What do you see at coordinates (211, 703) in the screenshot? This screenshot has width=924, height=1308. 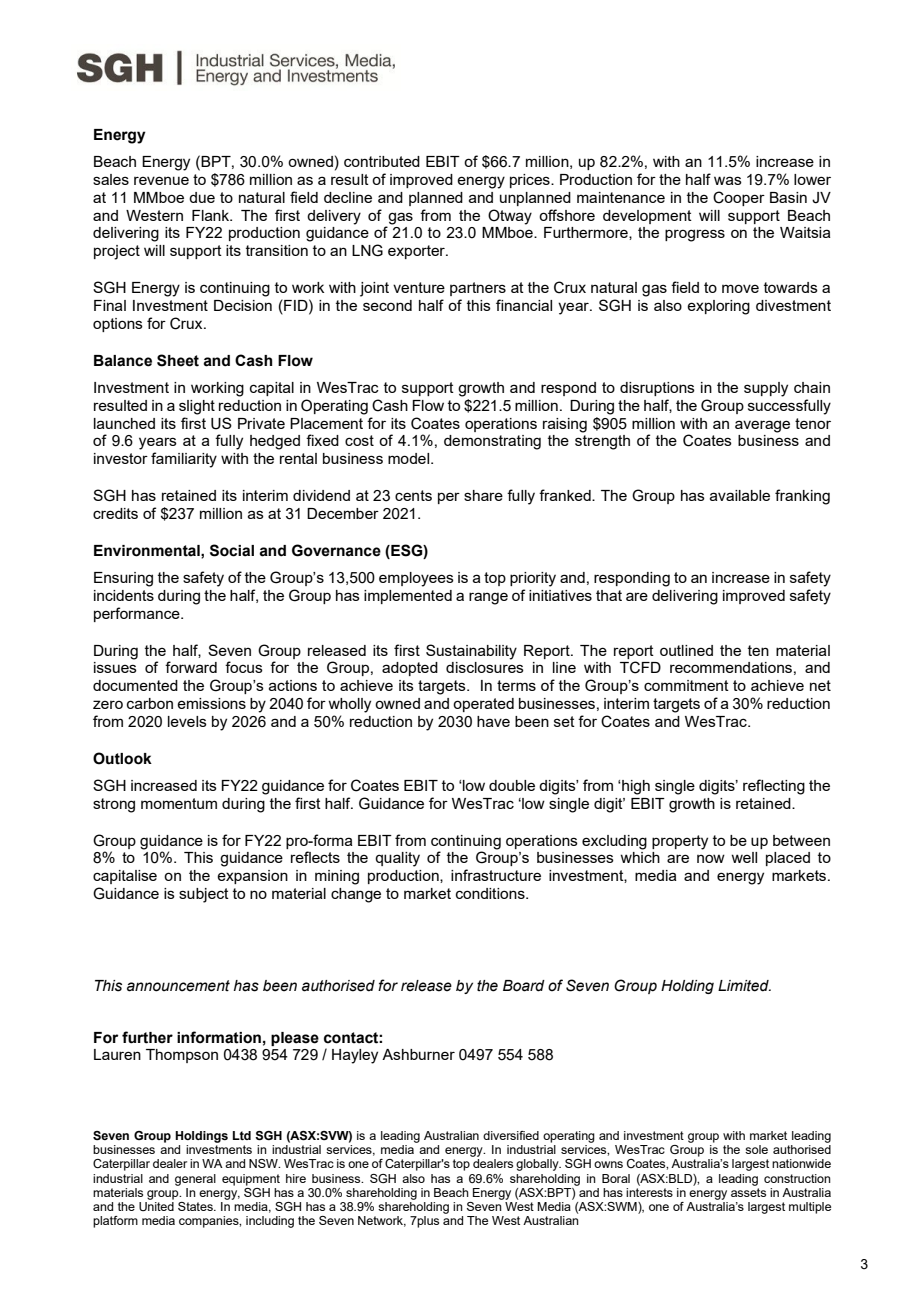 I see `emissions` at bounding box center [211, 703].
